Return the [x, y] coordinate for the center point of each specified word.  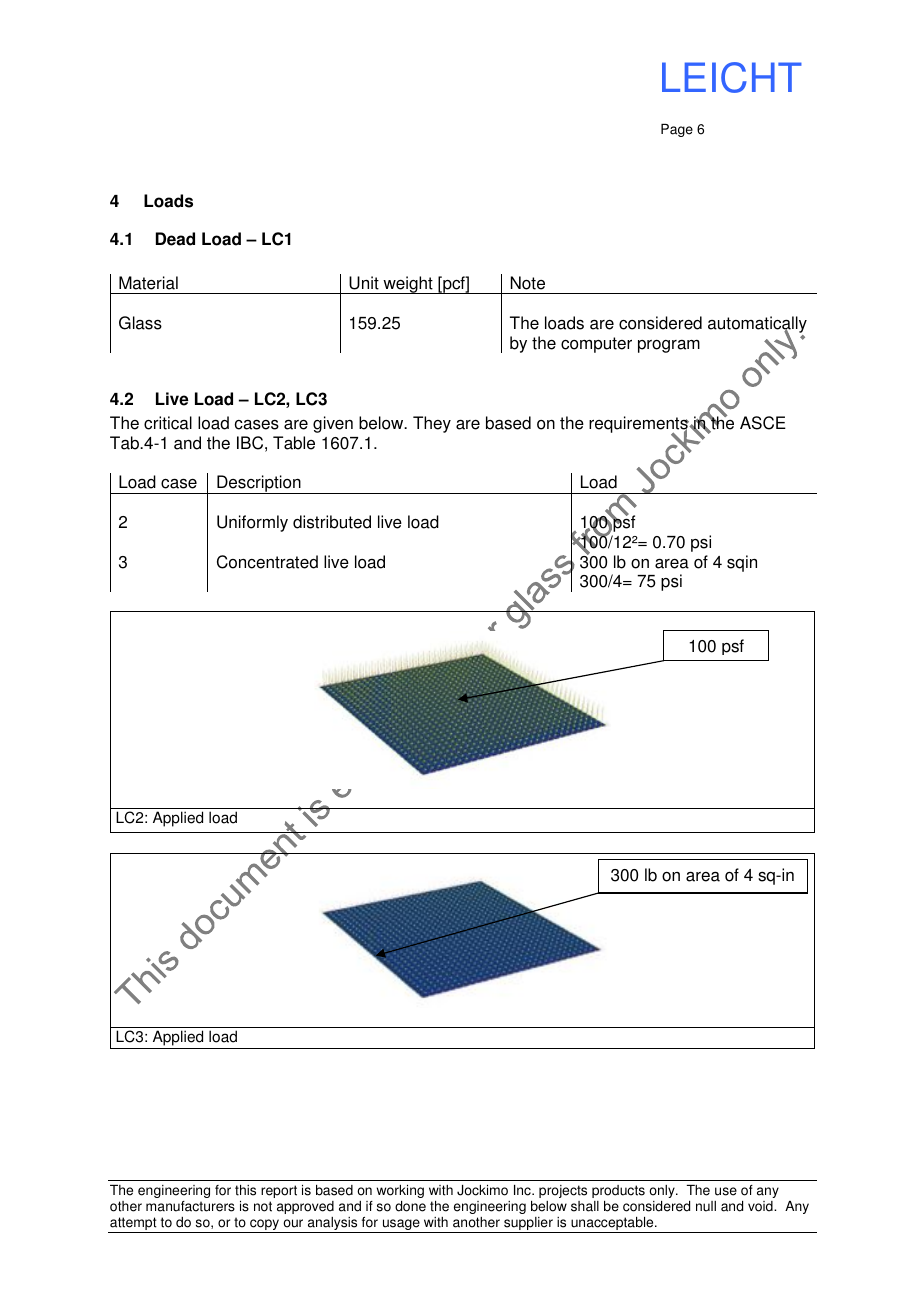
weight [408, 285]
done [410, 1206]
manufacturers [190, 1206]
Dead [175, 239]
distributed [332, 522]
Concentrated [267, 562]
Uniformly [252, 523]
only [663, 1191]
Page [677, 130]
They [432, 424]
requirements [639, 426]
